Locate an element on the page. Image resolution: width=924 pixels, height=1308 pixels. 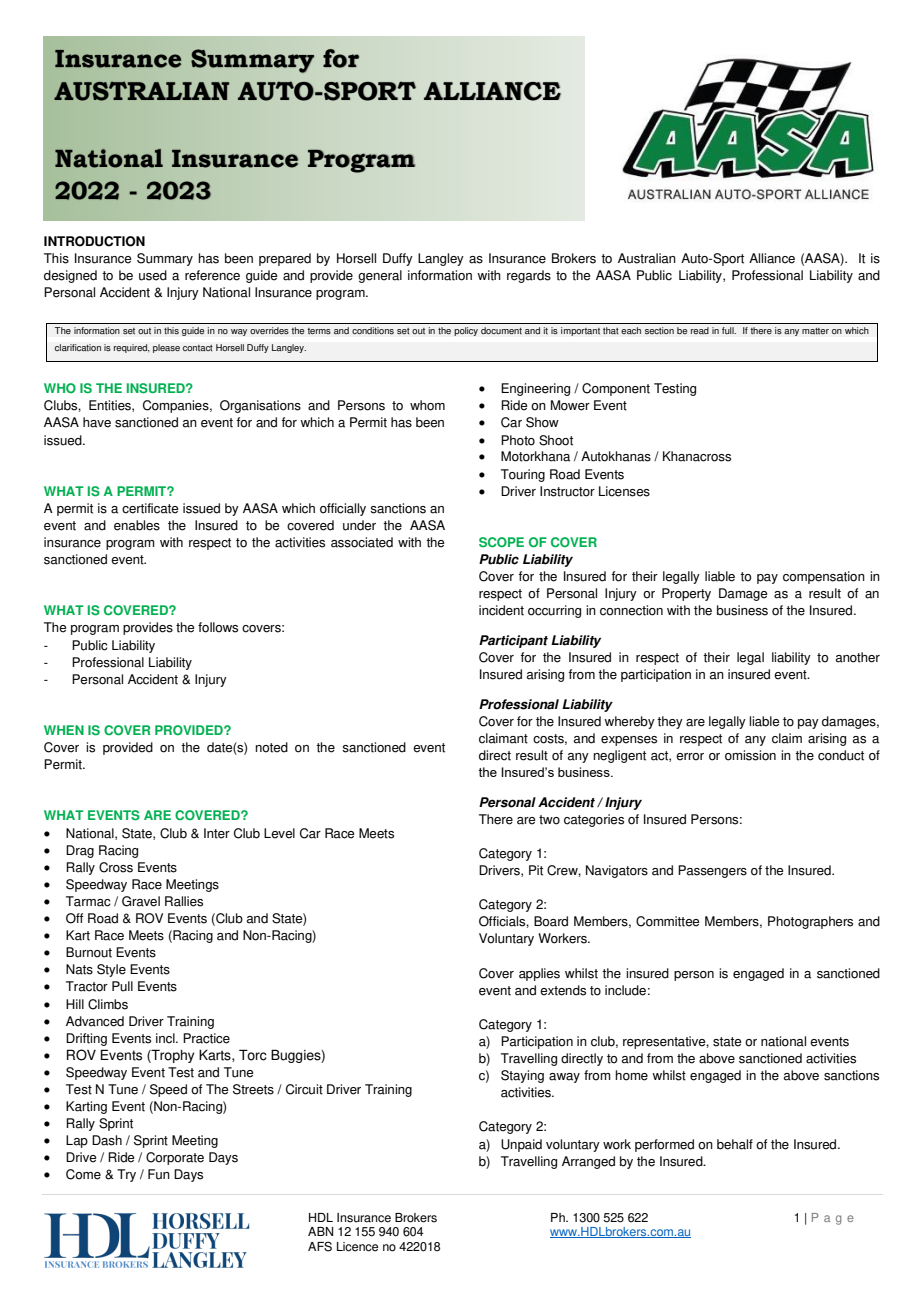
behalf is located at coordinates (735, 1144).
